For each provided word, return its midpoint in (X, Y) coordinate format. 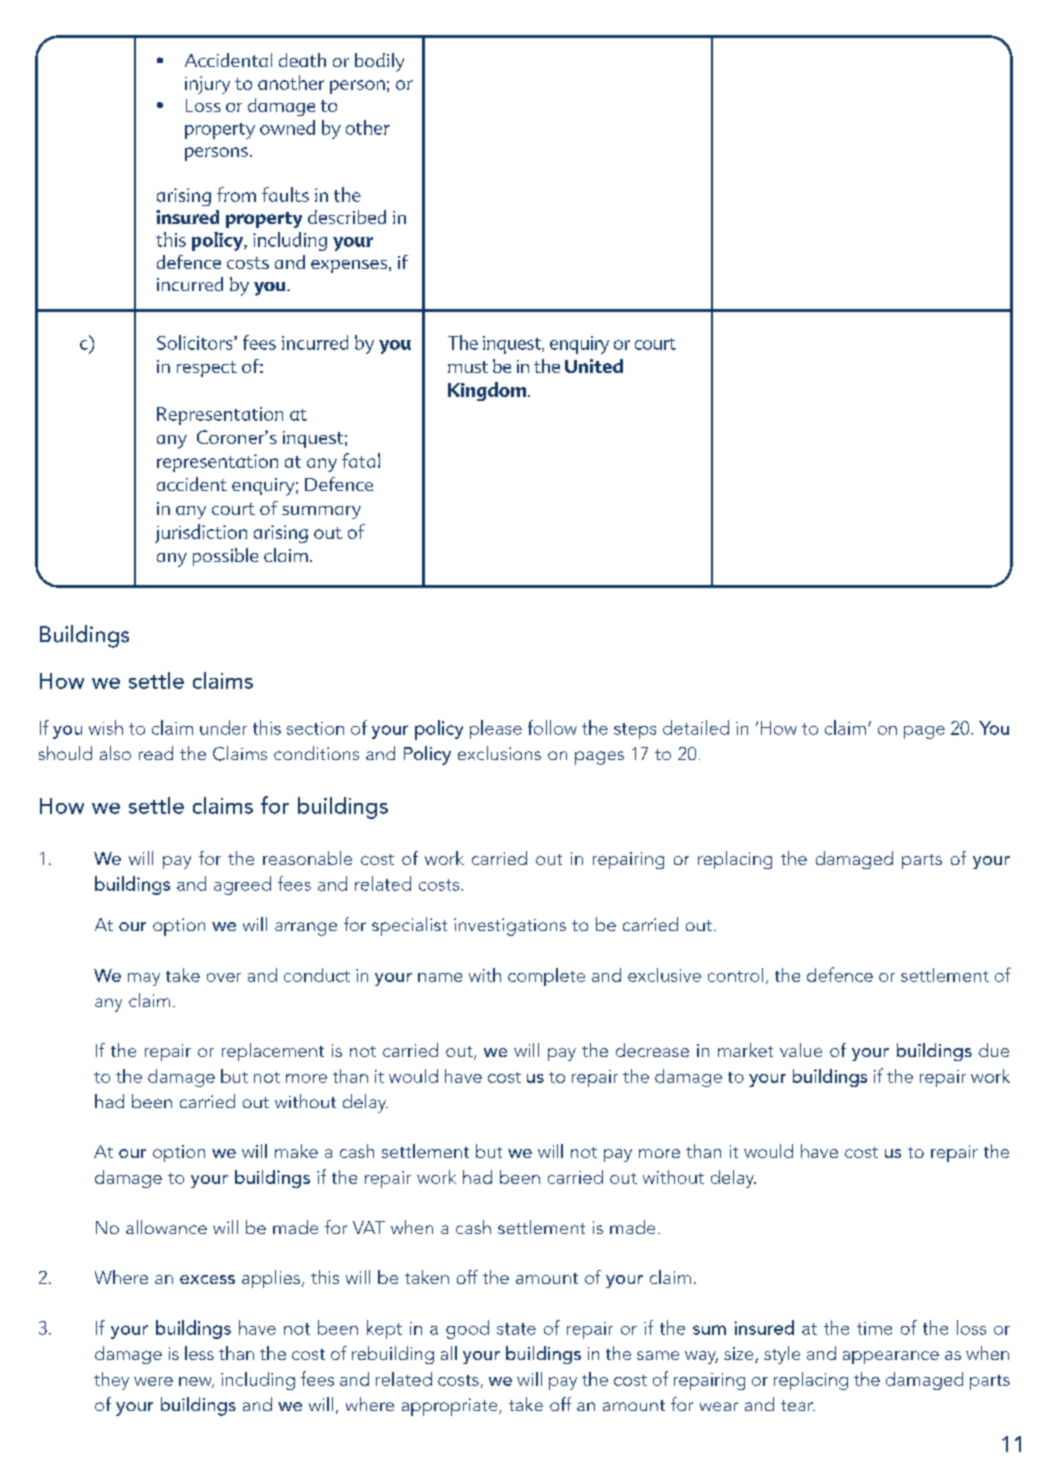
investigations (510, 927)
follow (552, 727)
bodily (379, 62)
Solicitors (196, 342)
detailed (696, 727)
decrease (652, 1050)
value (801, 1050)
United (594, 366)
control (735, 975)
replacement (273, 1052)
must (468, 367)
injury (207, 85)
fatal (361, 460)
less (199, 1353)
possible (225, 557)
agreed (242, 885)
